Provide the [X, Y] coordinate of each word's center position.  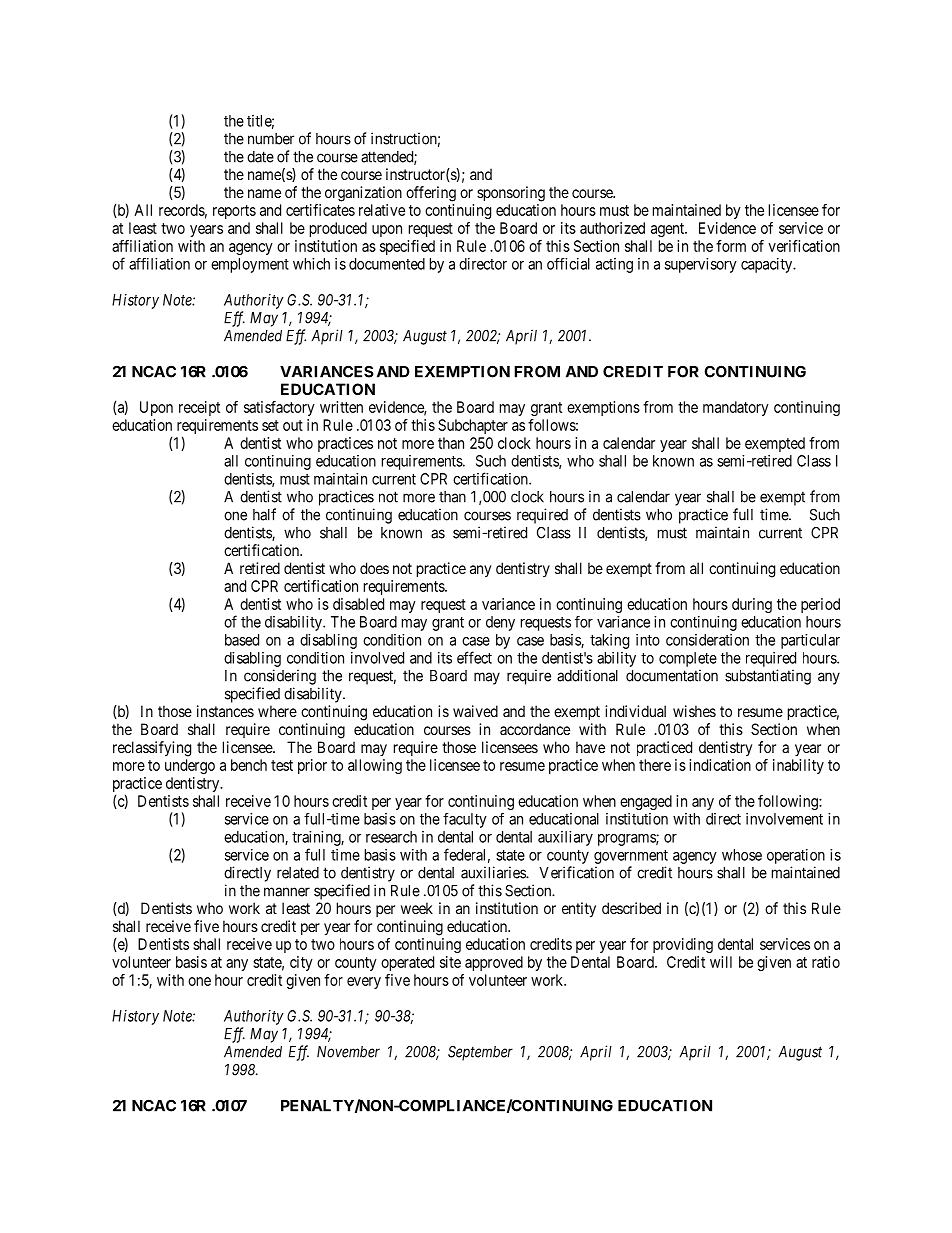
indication [720, 765]
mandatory [736, 408]
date [260, 157]
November [348, 1052]
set [270, 425]
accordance [535, 729]
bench [249, 765]
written [341, 407]
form [731, 246]
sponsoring [511, 194]
